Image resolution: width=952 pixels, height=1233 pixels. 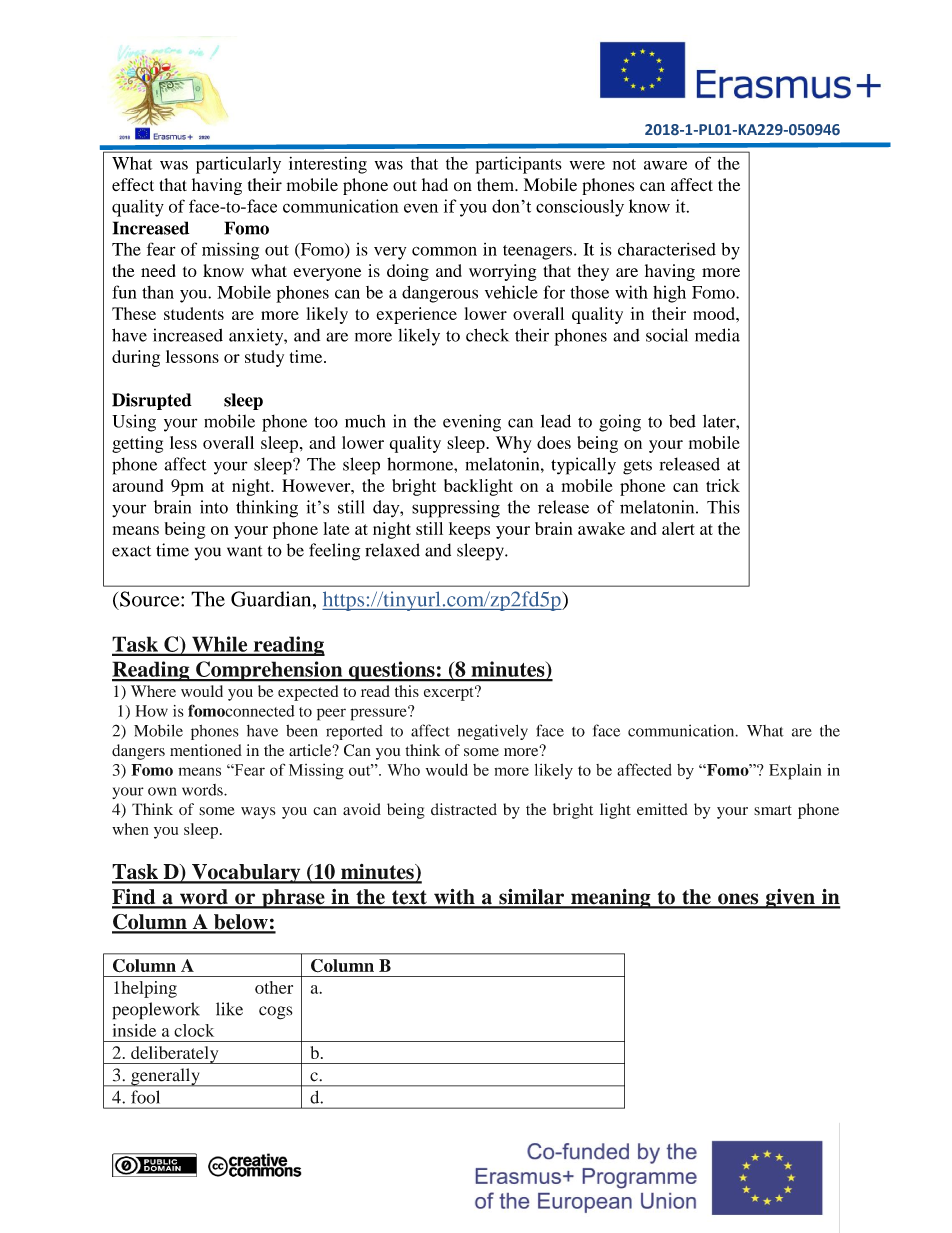 What do you see at coordinates (435, 184) in the page?
I see `had` at bounding box center [435, 184].
